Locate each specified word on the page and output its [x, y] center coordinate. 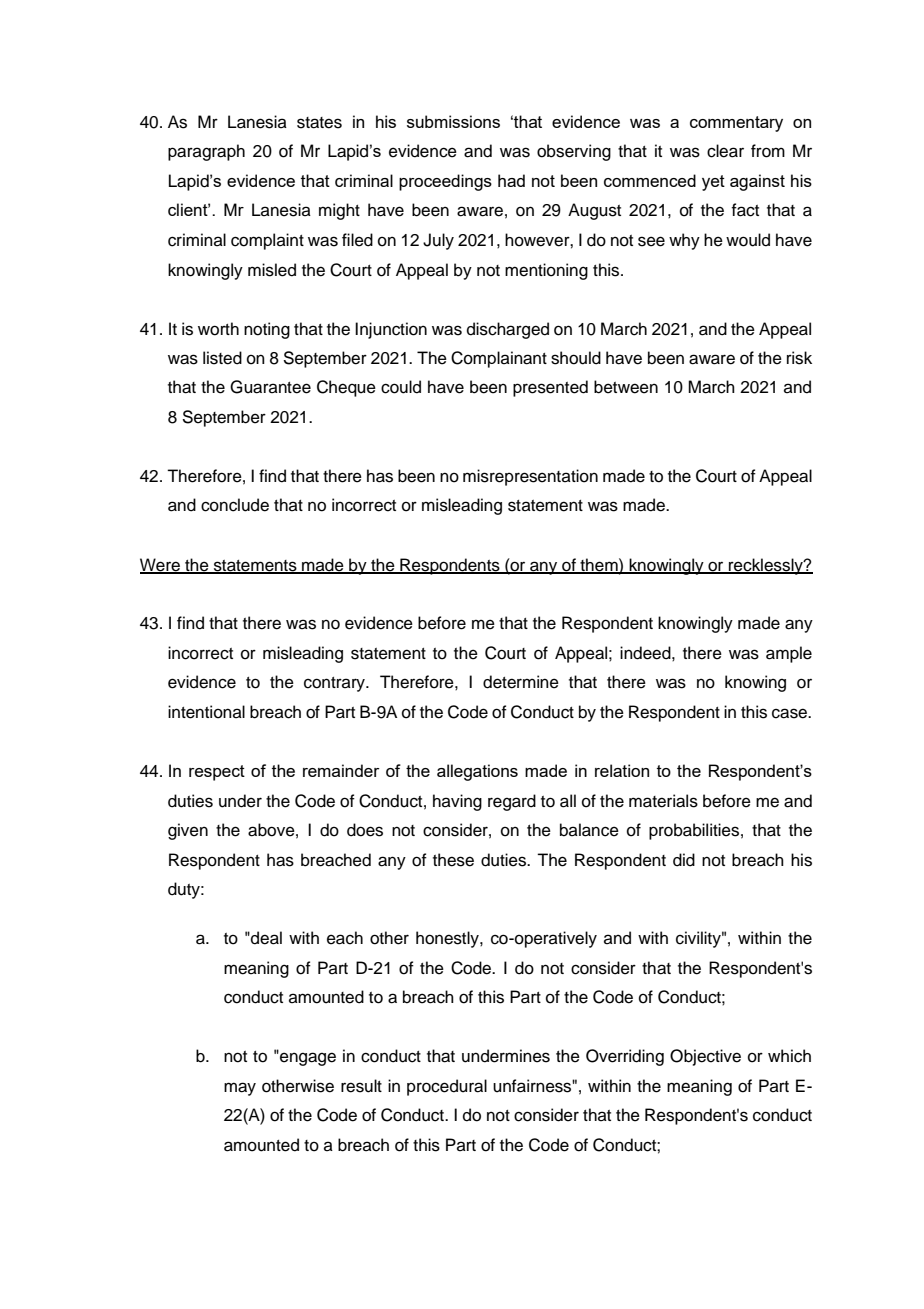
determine [521, 682]
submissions [453, 121]
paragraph [206, 152]
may [240, 1089]
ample [789, 654]
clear [725, 151]
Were [161, 565]
